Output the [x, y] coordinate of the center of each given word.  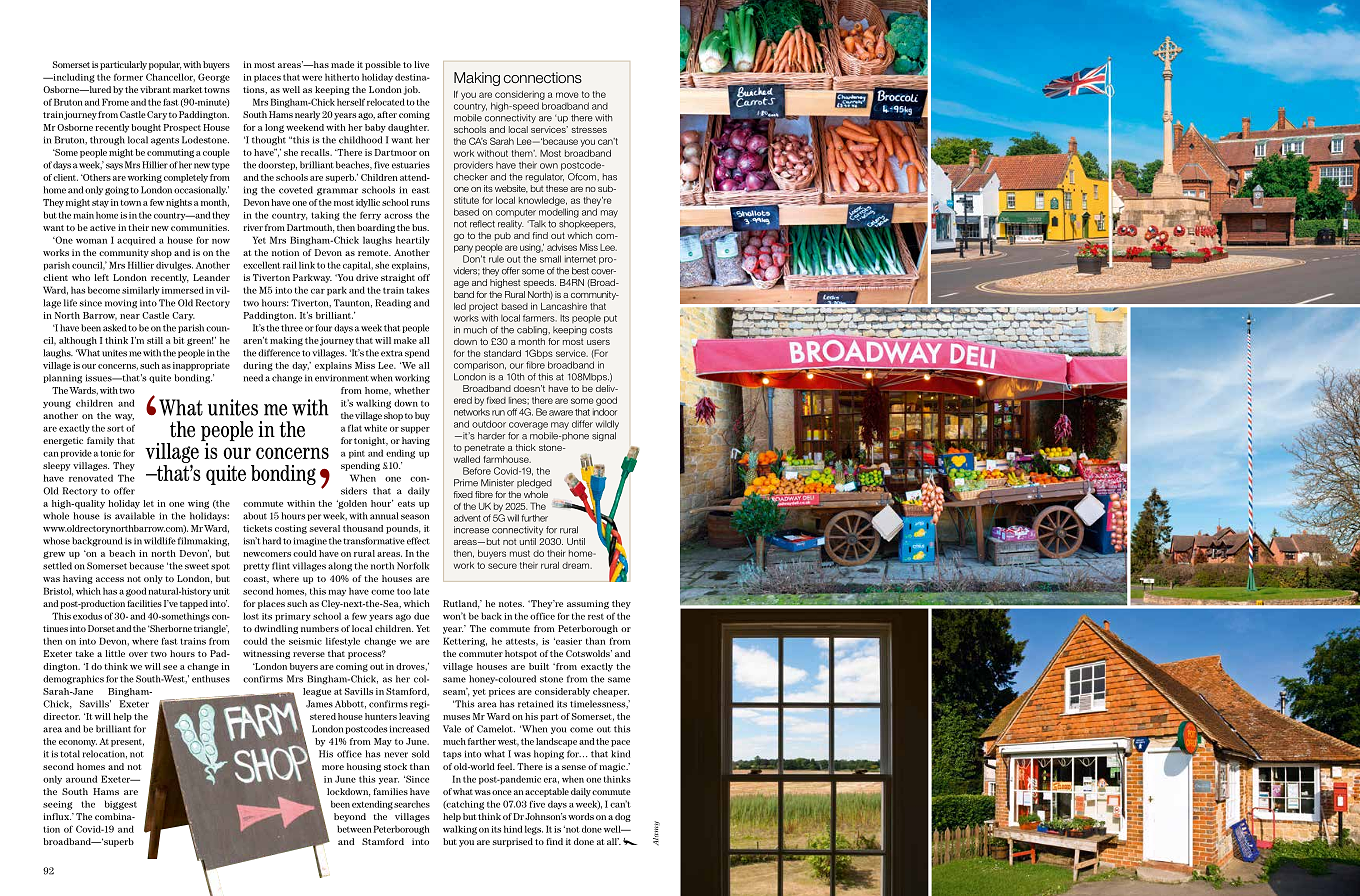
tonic [110, 453]
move [567, 95]
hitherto [342, 77]
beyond [350, 817]
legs [534, 830]
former [128, 77]
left [101, 277]
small [550, 259]
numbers [320, 628]
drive [367, 277]
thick [526, 447]
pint [357, 454]
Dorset [101, 628]
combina [114, 816]
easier [568, 641]
